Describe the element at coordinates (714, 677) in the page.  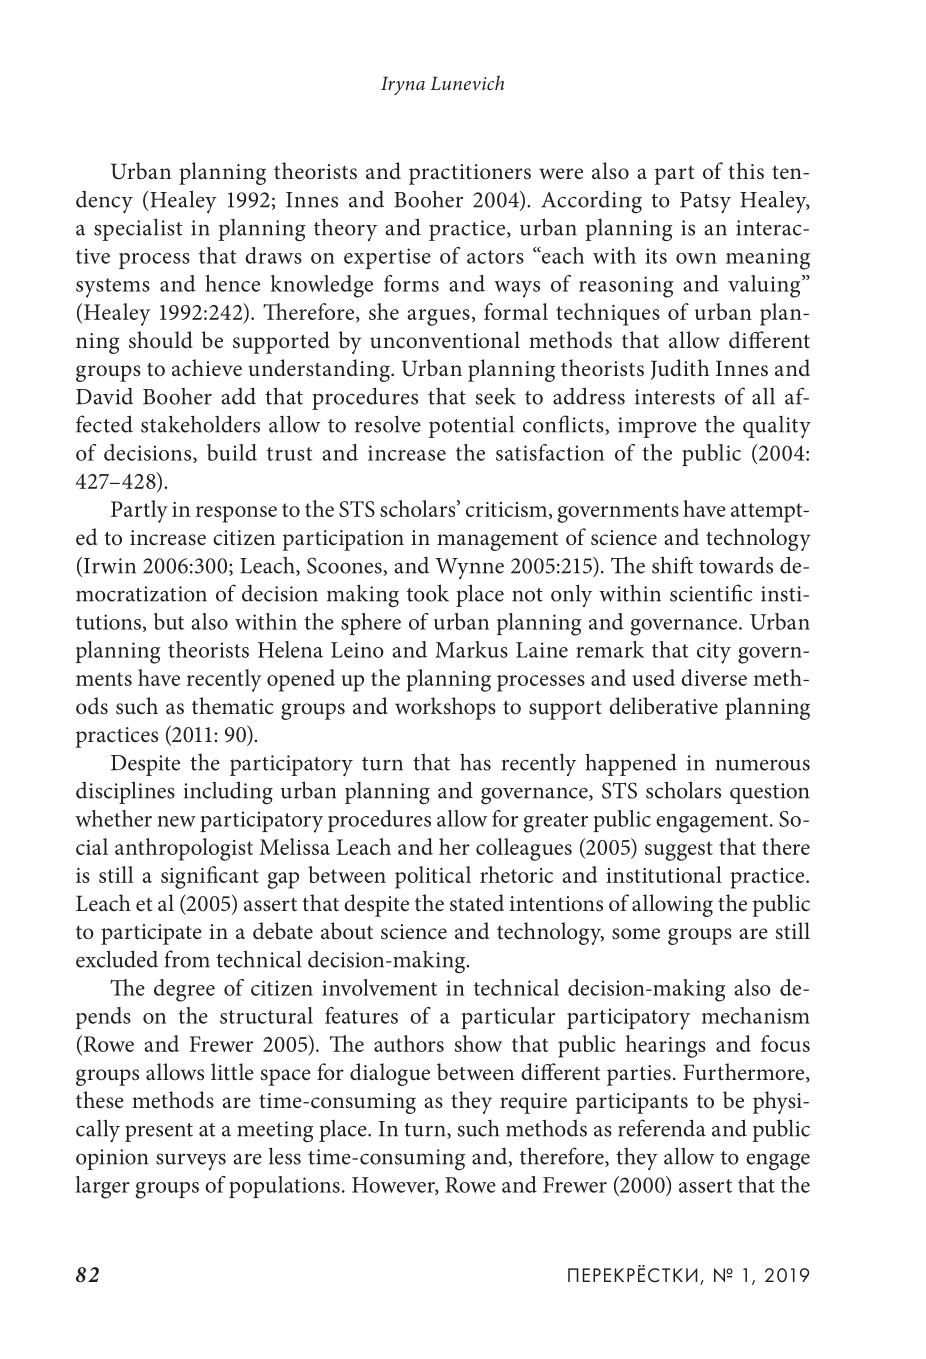
I see `diverse` at that location.
